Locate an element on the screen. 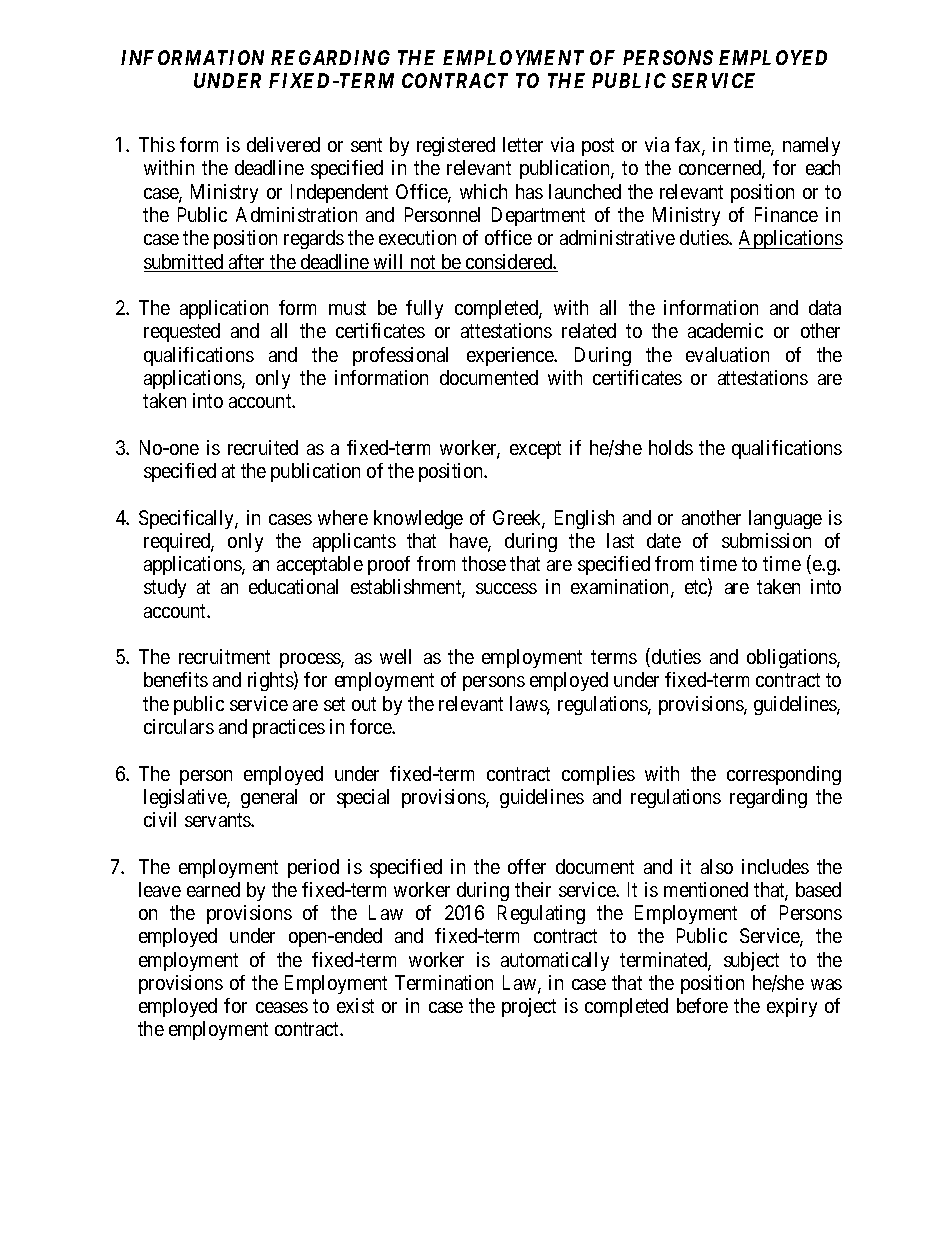  which is located at coordinates (483, 191).
